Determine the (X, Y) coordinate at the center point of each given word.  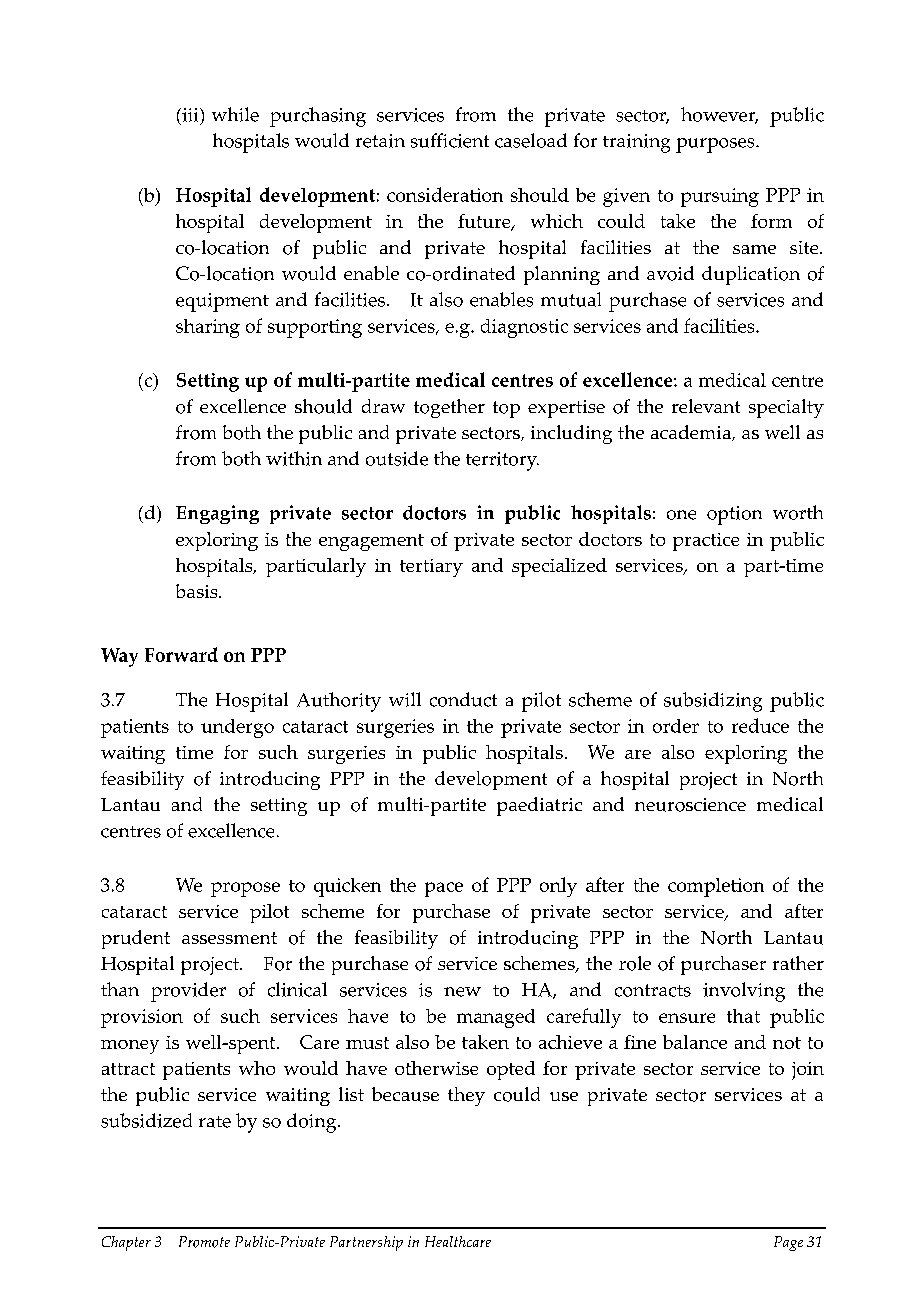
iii (190, 115)
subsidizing (713, 702)
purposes (716, 145)
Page (788, 1243)
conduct (463, 699)
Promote (204, 1242)
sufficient (450, 140)
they (466, 1096)
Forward (181, 654)
